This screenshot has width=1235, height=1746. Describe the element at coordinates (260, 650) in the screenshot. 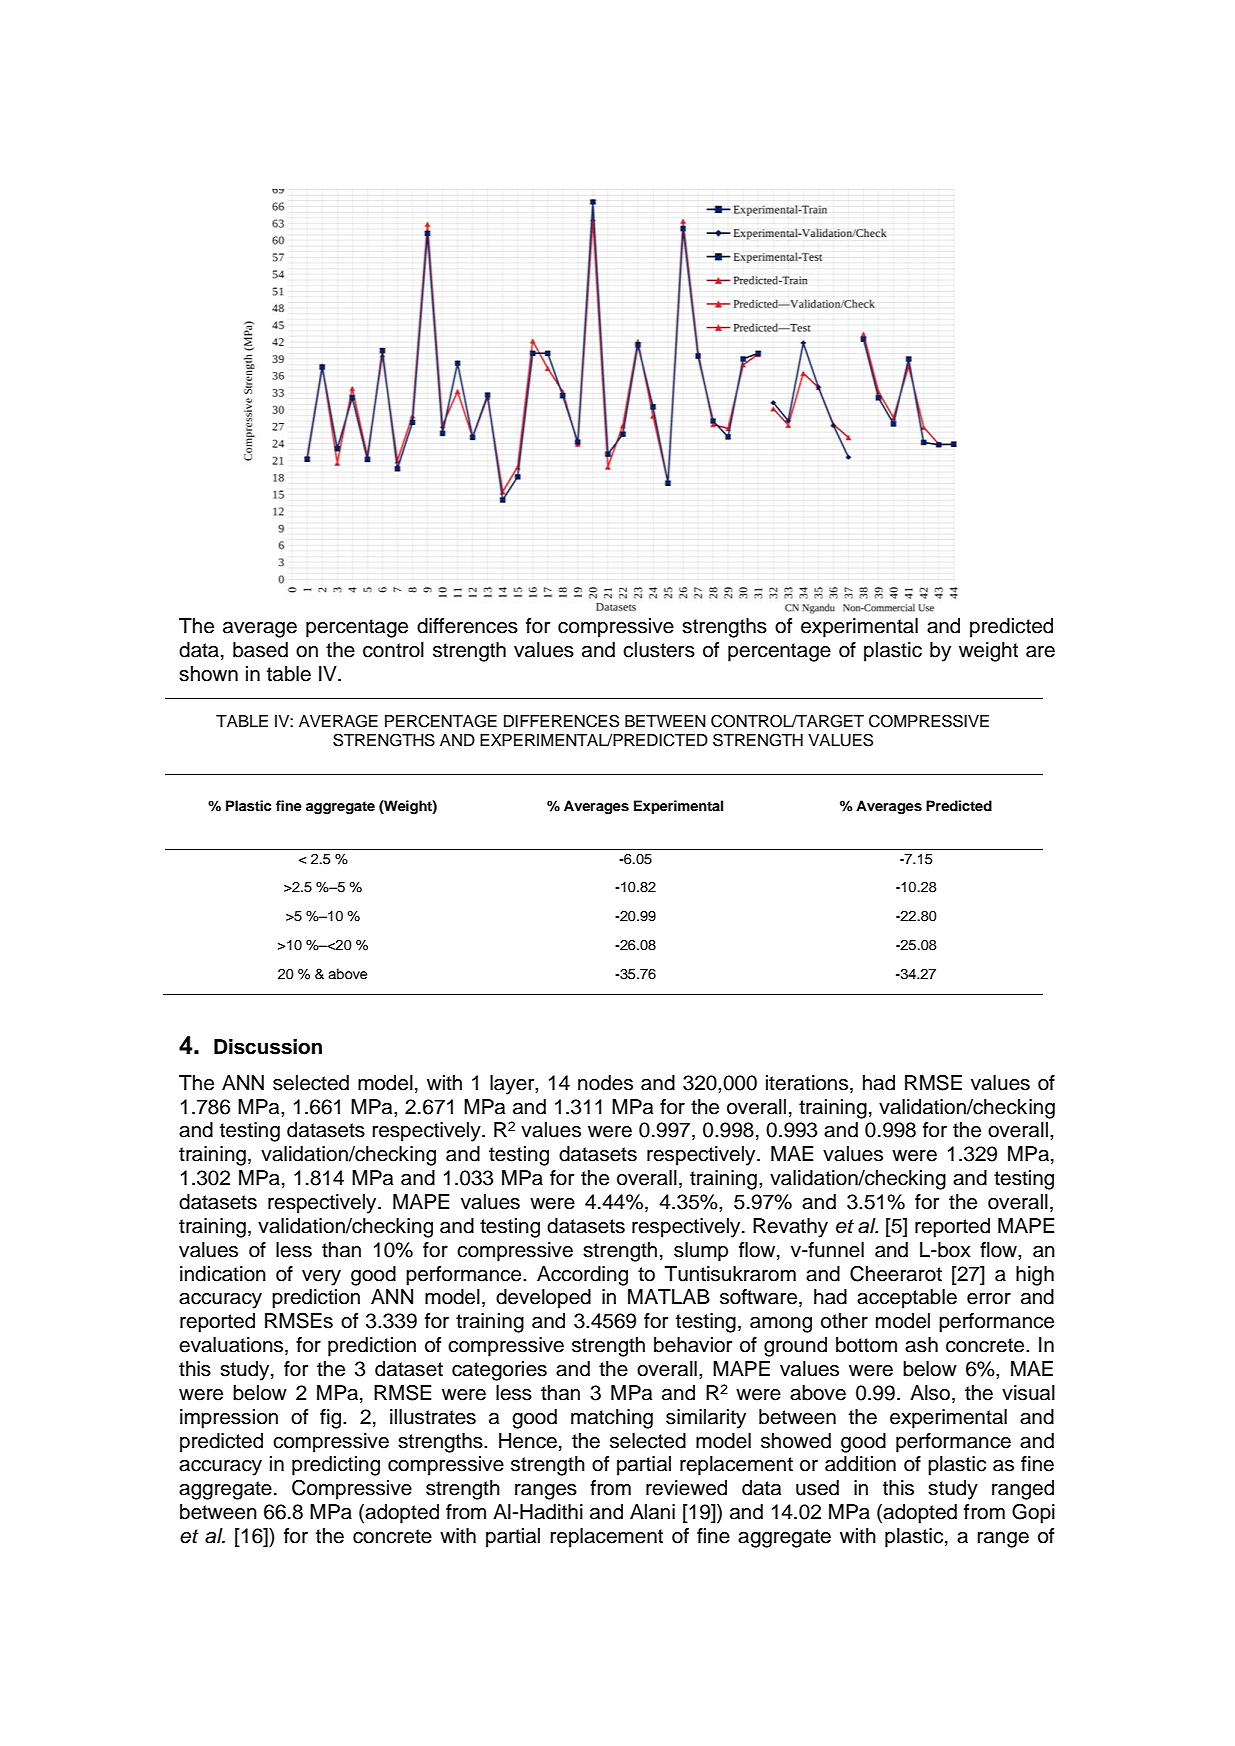

I see `based` at that location.
